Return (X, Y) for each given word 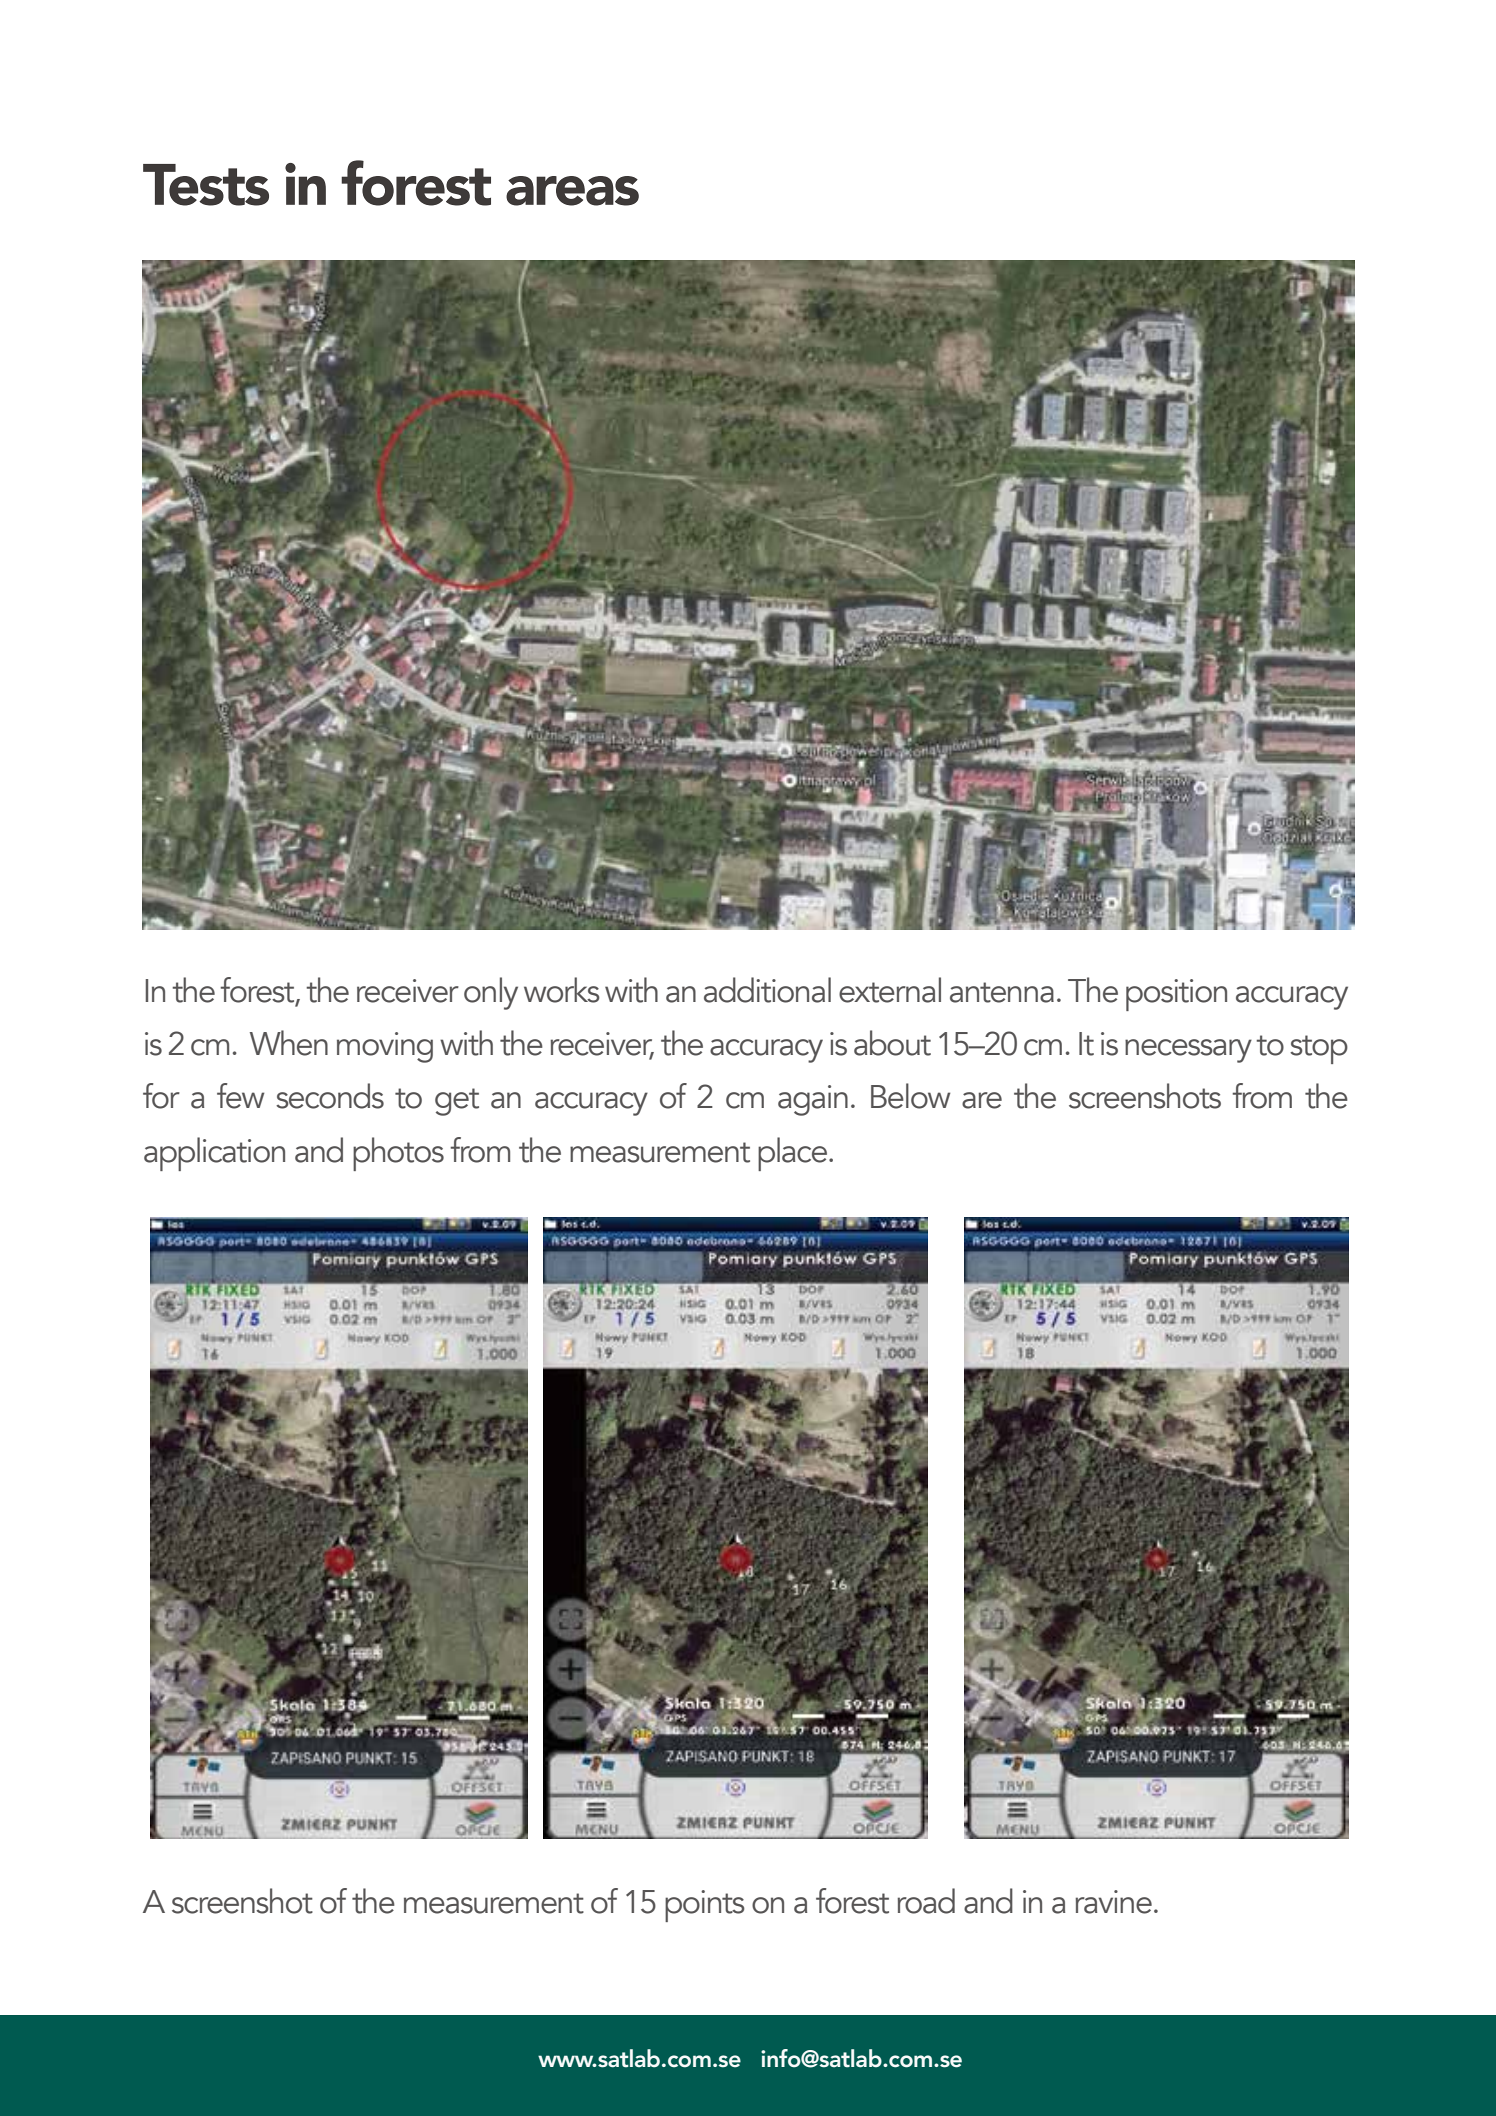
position (1176, 995)
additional (767, 990)
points (705, 1906)
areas (572, 191)
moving (385, 1047)
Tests (206, 185)
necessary (1188, 1051)
